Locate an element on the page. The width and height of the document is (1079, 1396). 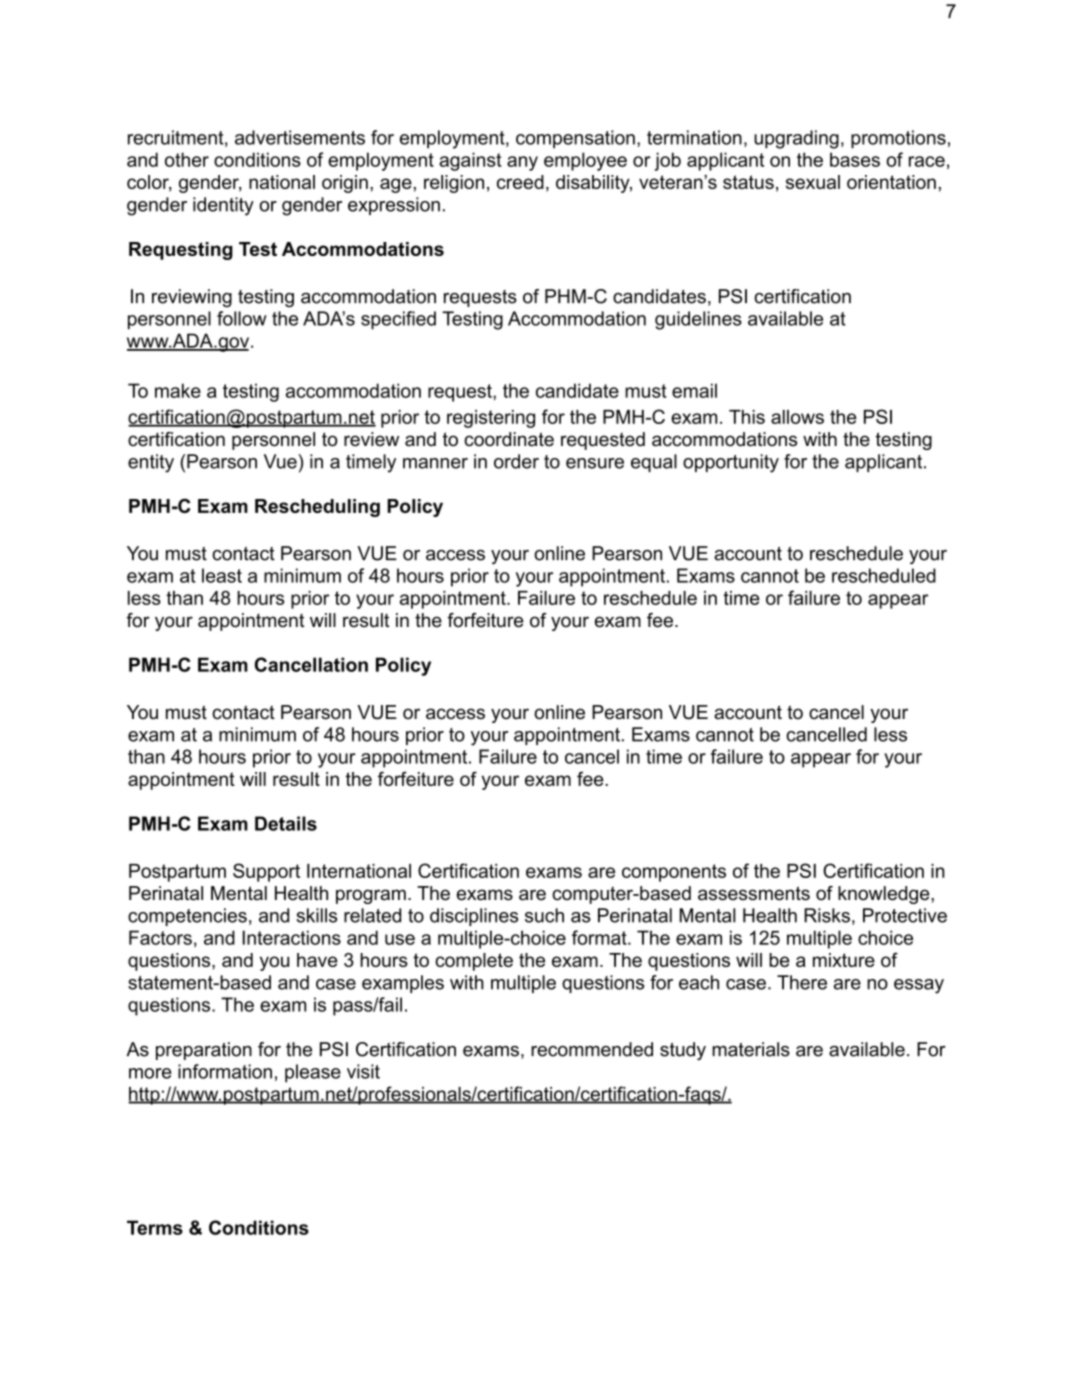
any is located at coordinates (522, 163).
